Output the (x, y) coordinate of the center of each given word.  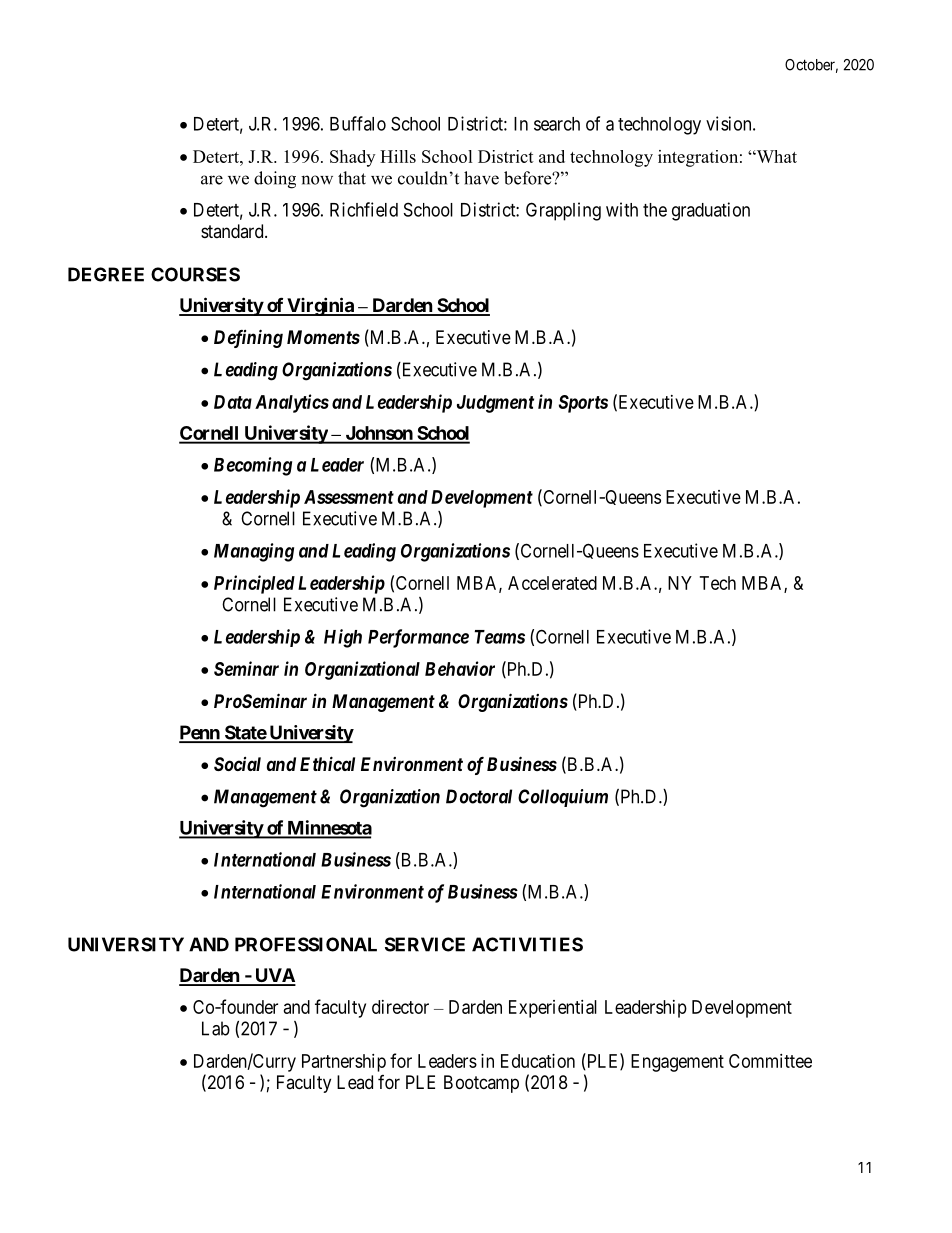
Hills (398, 156)
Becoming (253, 466)
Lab (216, 1028)
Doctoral (479, 796)
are (212, 180)
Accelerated (552, 583)
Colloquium (563, 798)
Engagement (677, 1063)
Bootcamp (481, 1084)
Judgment (495, 404)
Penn (200, 733)
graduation (711, 211)
